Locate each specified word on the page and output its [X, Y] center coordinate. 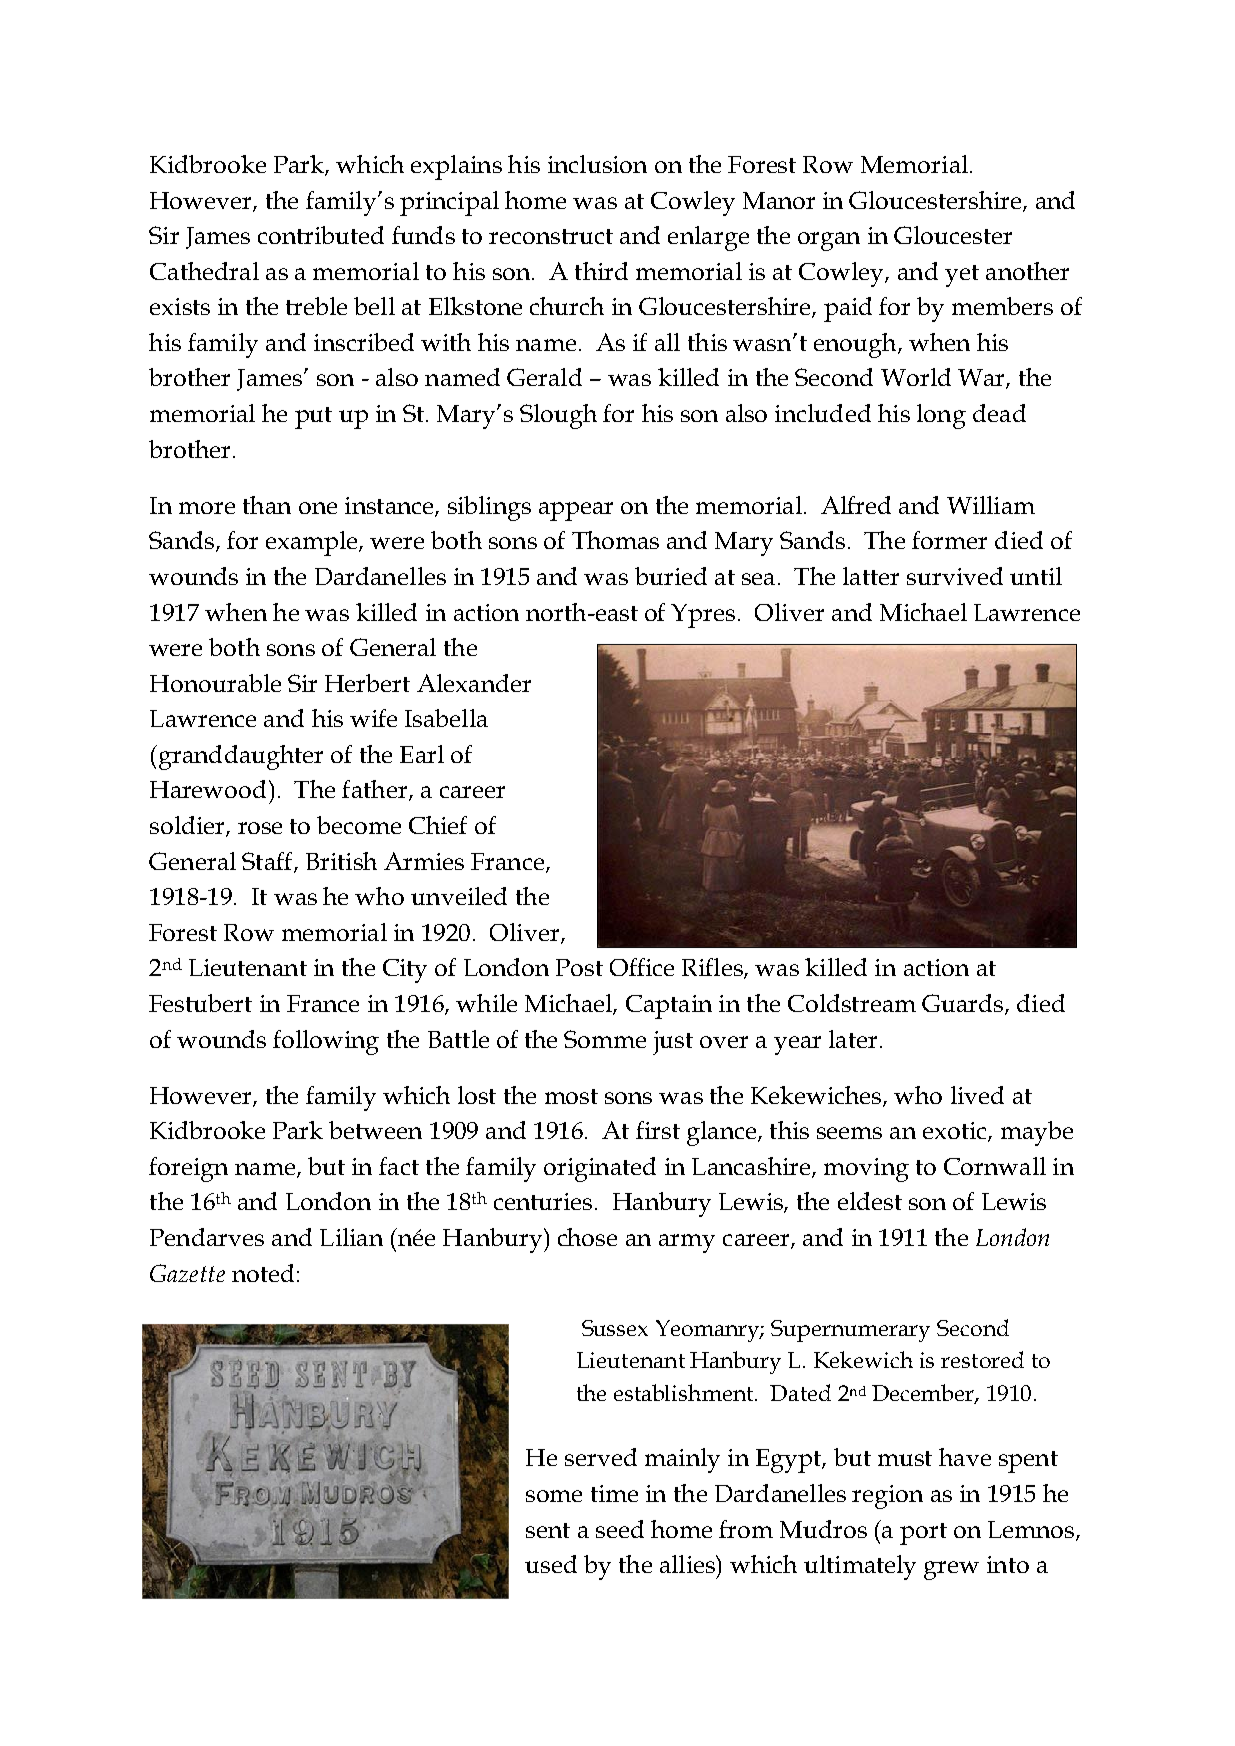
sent [548, 1530]
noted [263, 1273]
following [326, 1042]
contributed [321, 235]
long [941, 416]
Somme [605, 1039]
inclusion [597, 164]
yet [962, 276]
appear [576, 511]
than [267, 505]
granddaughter [239, 757]
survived [955, 576]
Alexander [474, 683]
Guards [964, 1004]
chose [587, 1237]
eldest [870, 1201]
